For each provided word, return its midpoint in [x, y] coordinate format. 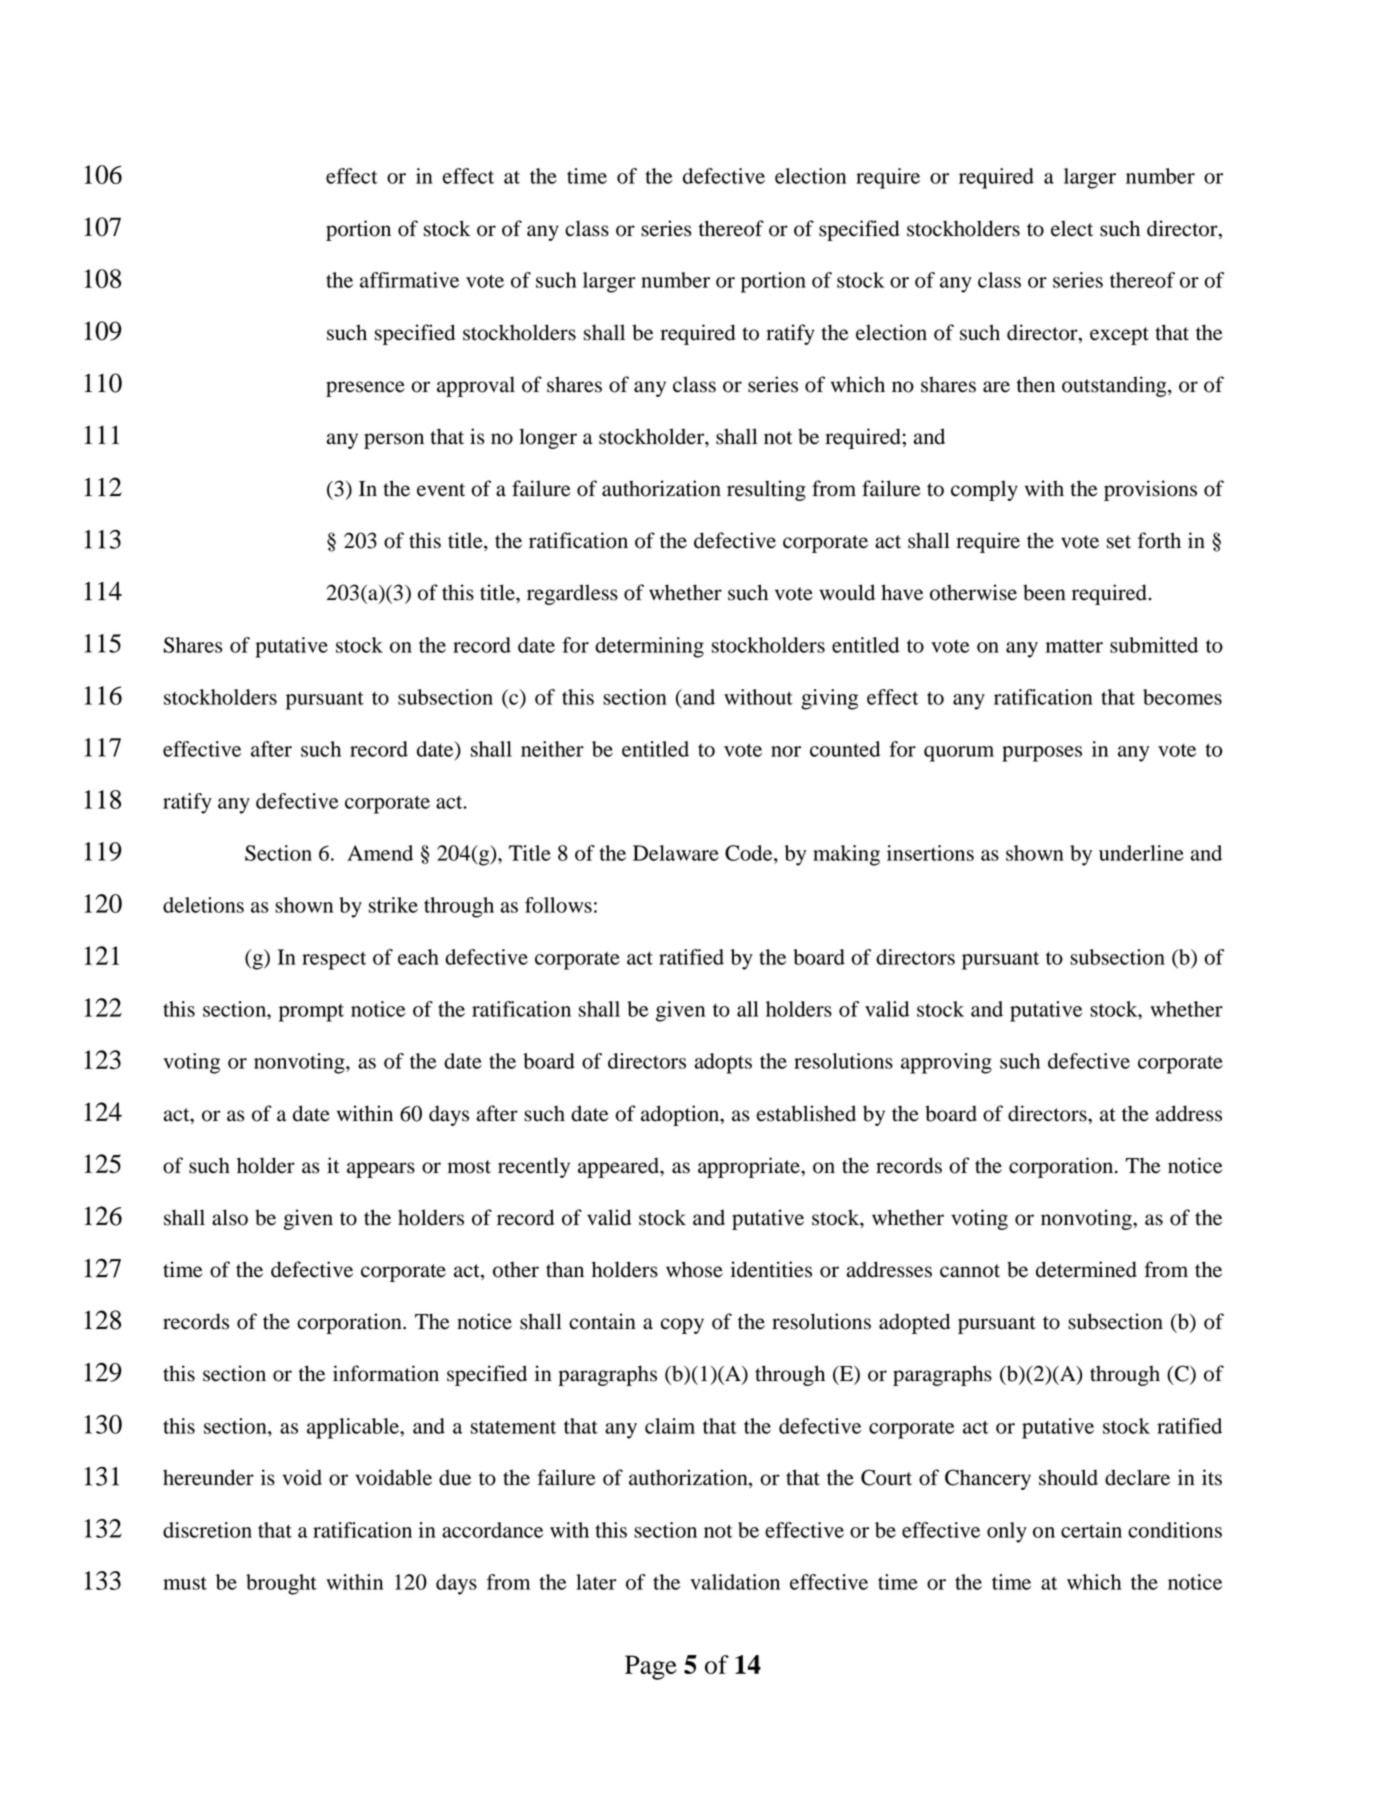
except [1119, 336]
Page [651, 1667]
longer [548, 438]
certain [1091, 1530]
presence [365, 389]
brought [281, 1584]
